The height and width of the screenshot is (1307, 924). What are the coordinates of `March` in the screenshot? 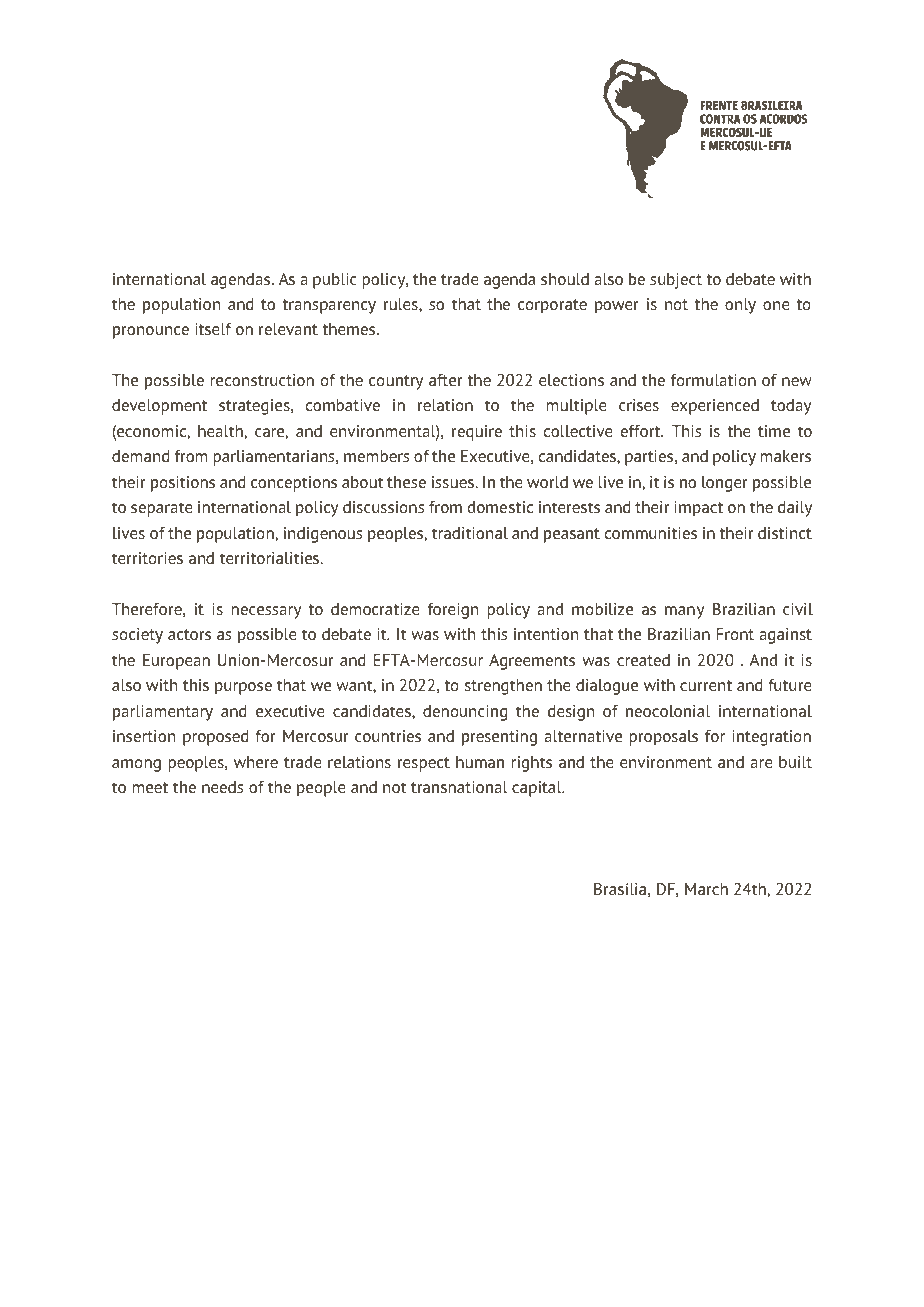 It's located at (706, 889).
